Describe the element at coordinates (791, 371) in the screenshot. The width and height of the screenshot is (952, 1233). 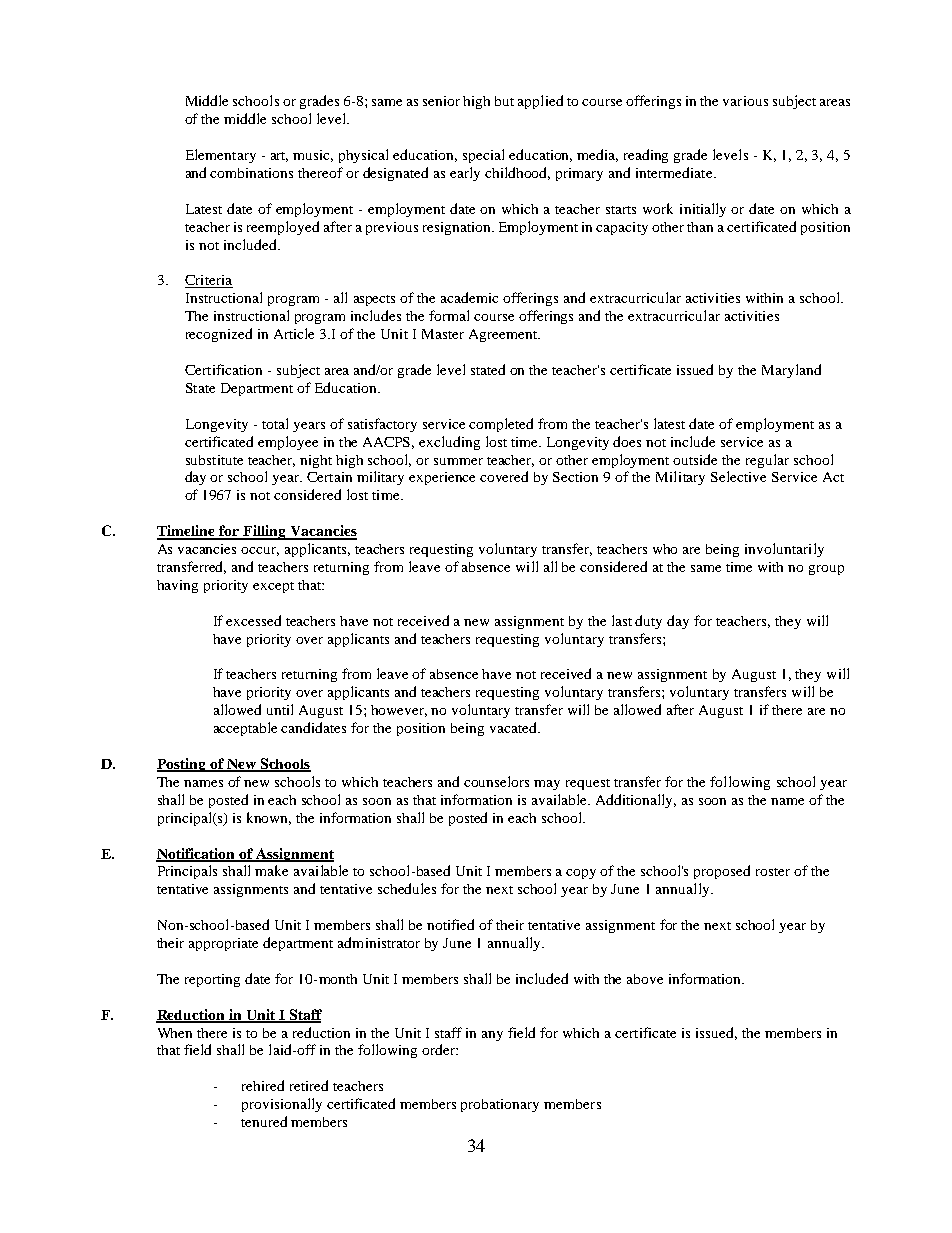
I see `Maryland` at that location.
